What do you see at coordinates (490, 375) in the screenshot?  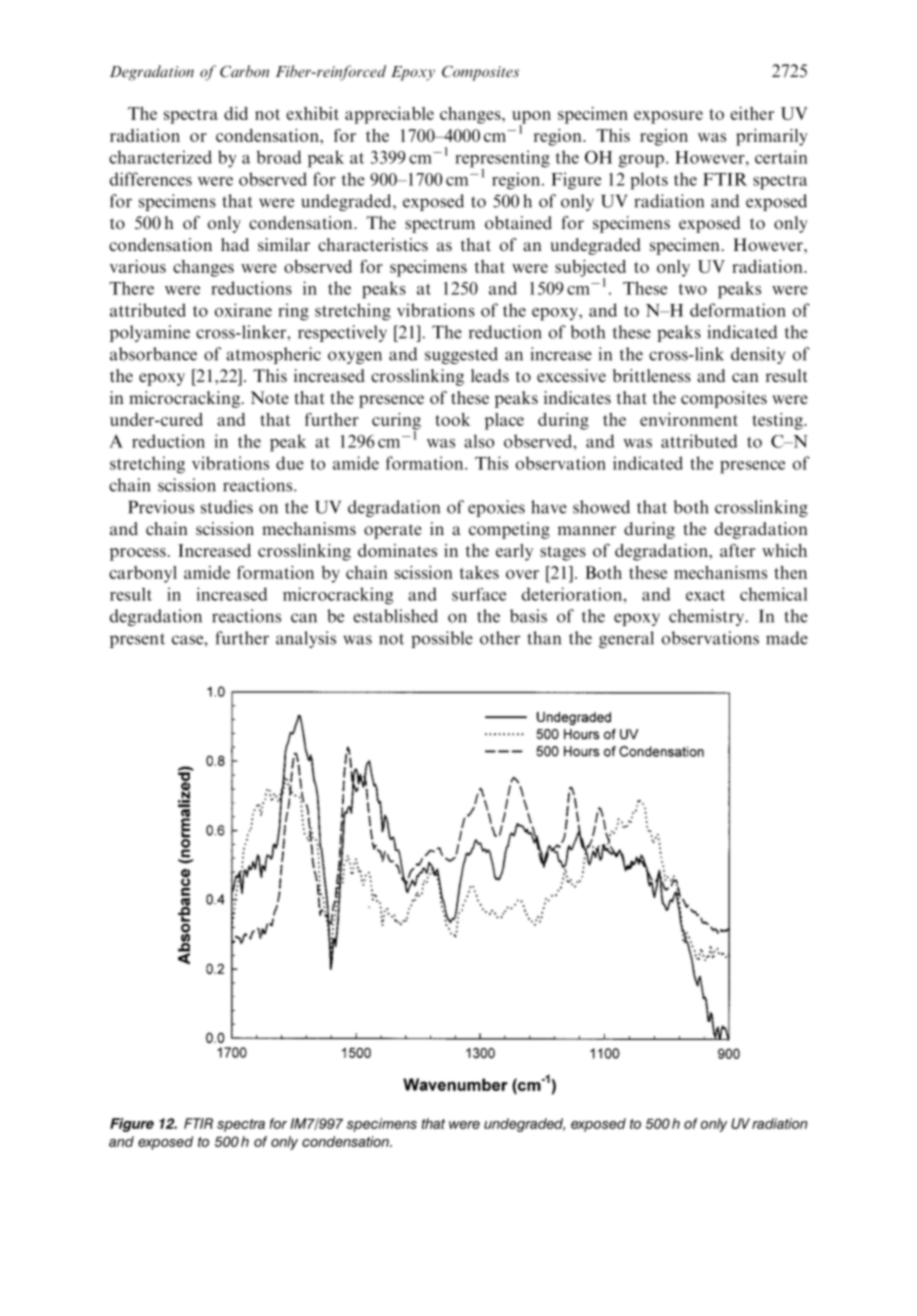 I see `leads` at bounding box center [490, 375].
